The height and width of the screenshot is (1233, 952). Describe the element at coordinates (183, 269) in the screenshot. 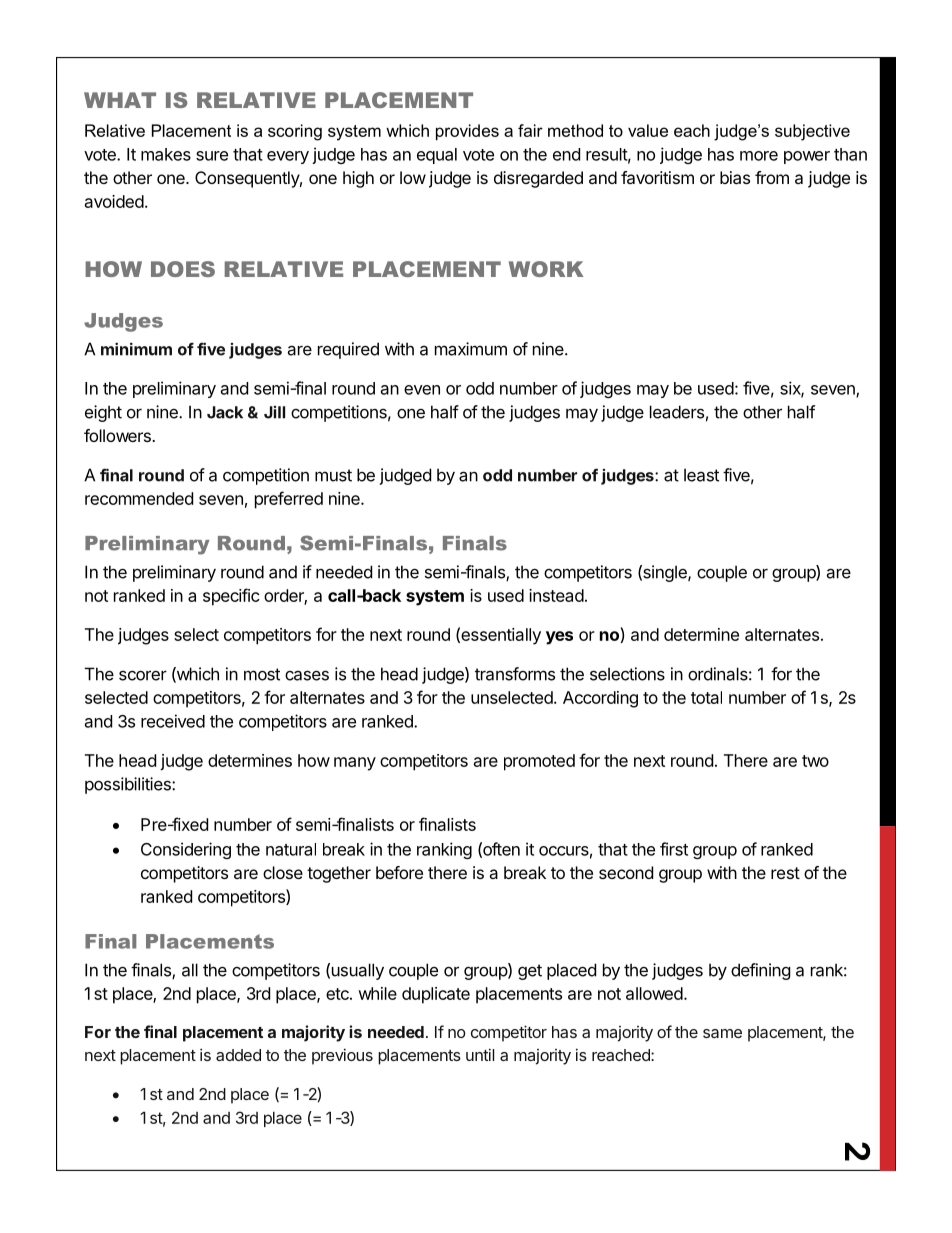

I see `DOES` at that location.
